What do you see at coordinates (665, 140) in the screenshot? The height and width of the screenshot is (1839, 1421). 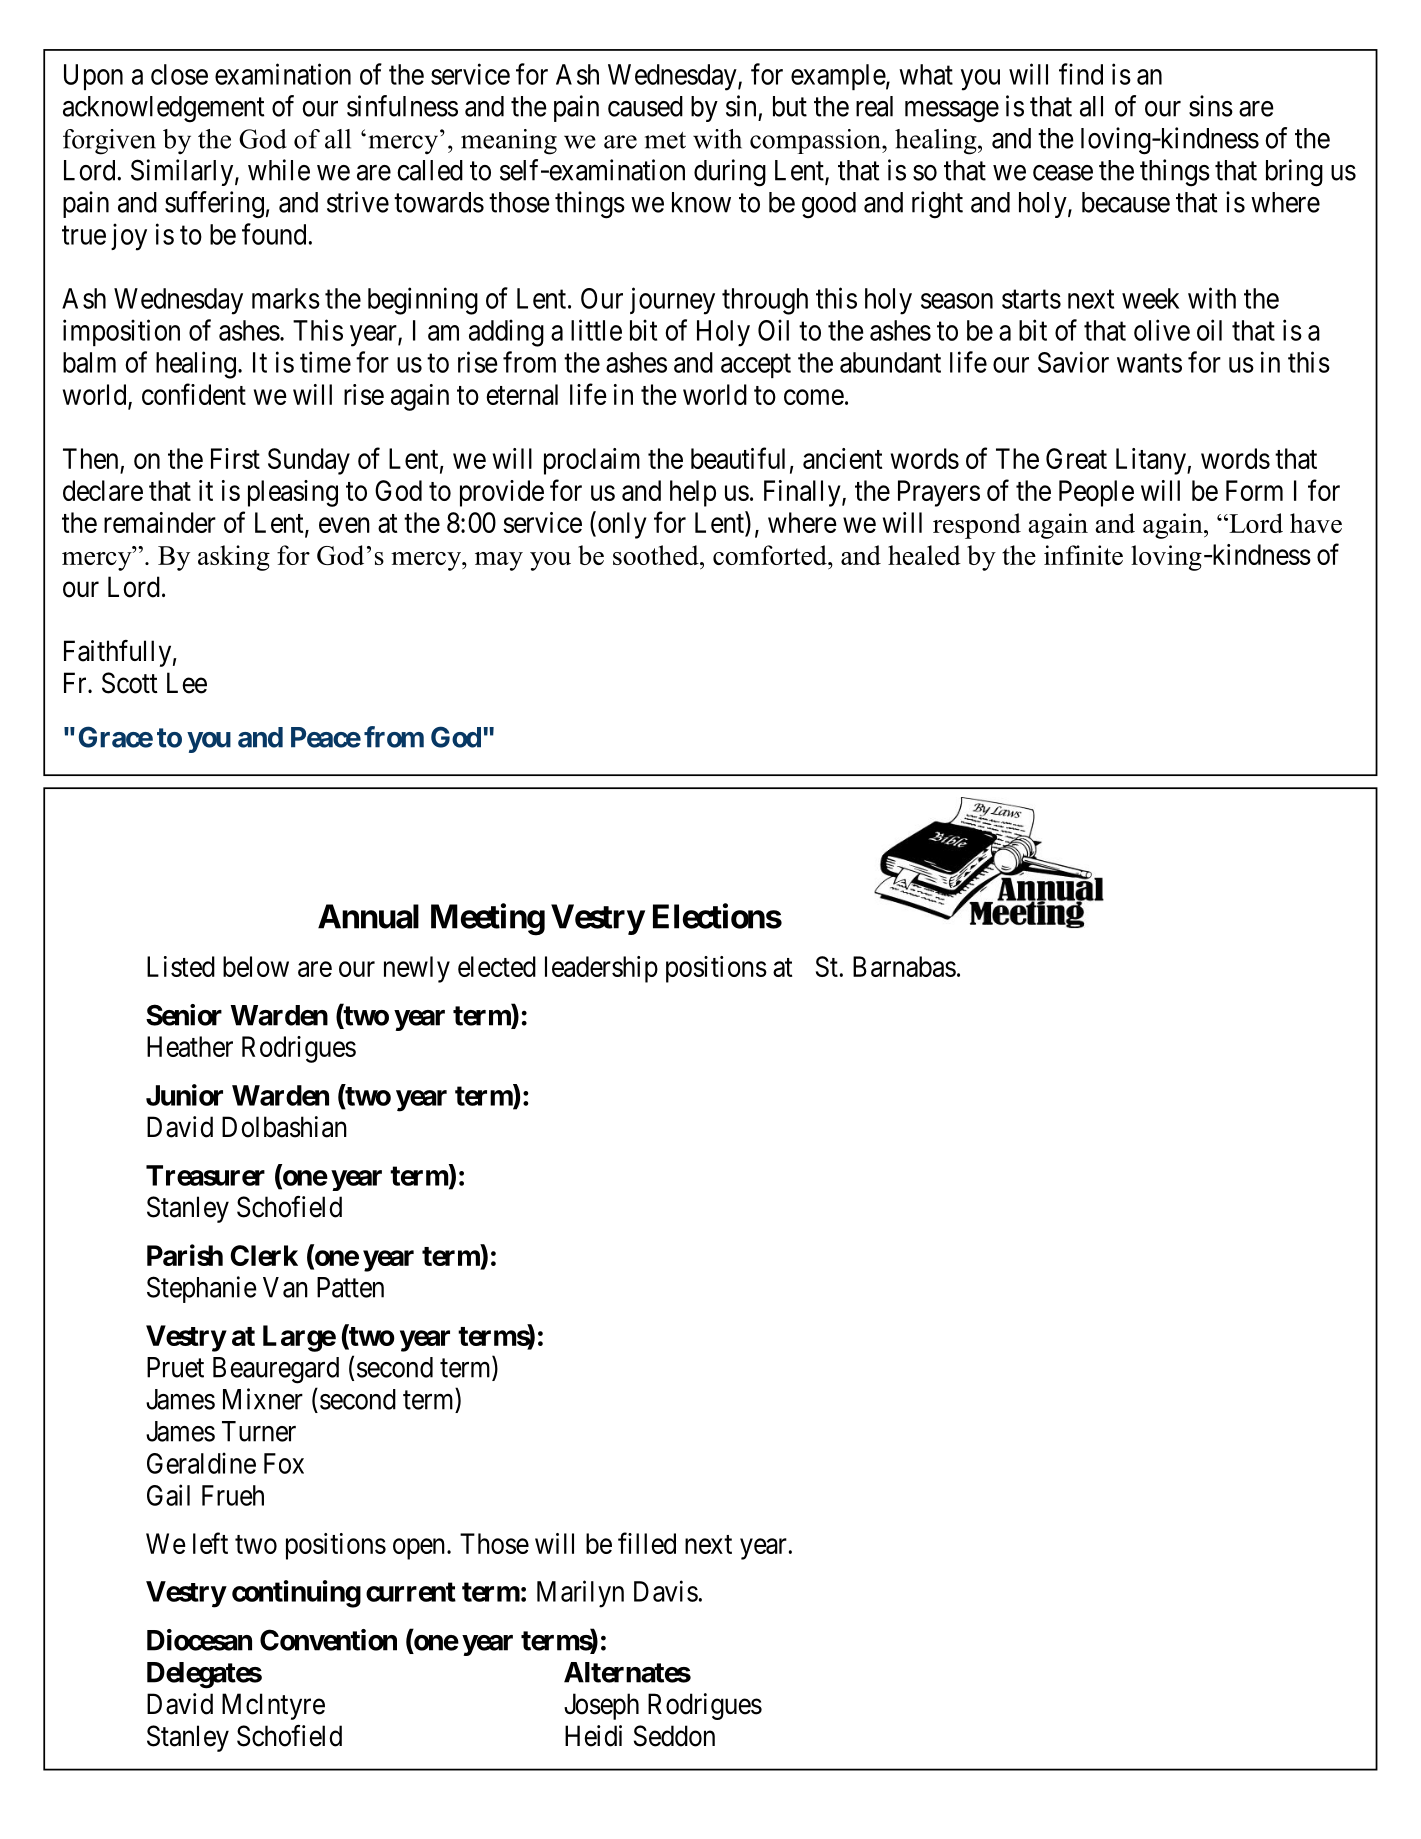 I see `met` at bounding box center [665, 140].
